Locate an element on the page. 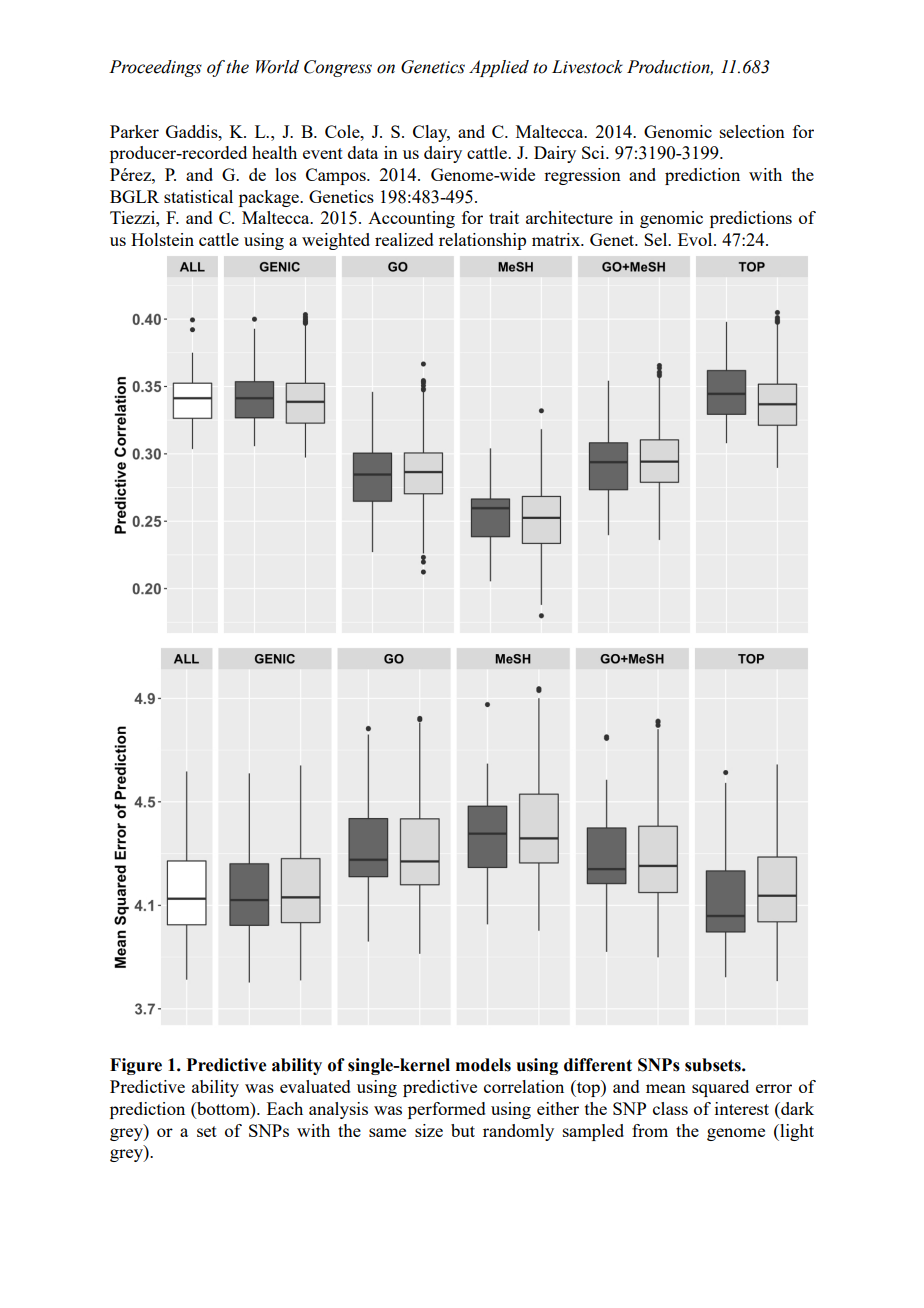 The width and height of the document is (924, 1308). selection is located at coordinates (752, 131).
